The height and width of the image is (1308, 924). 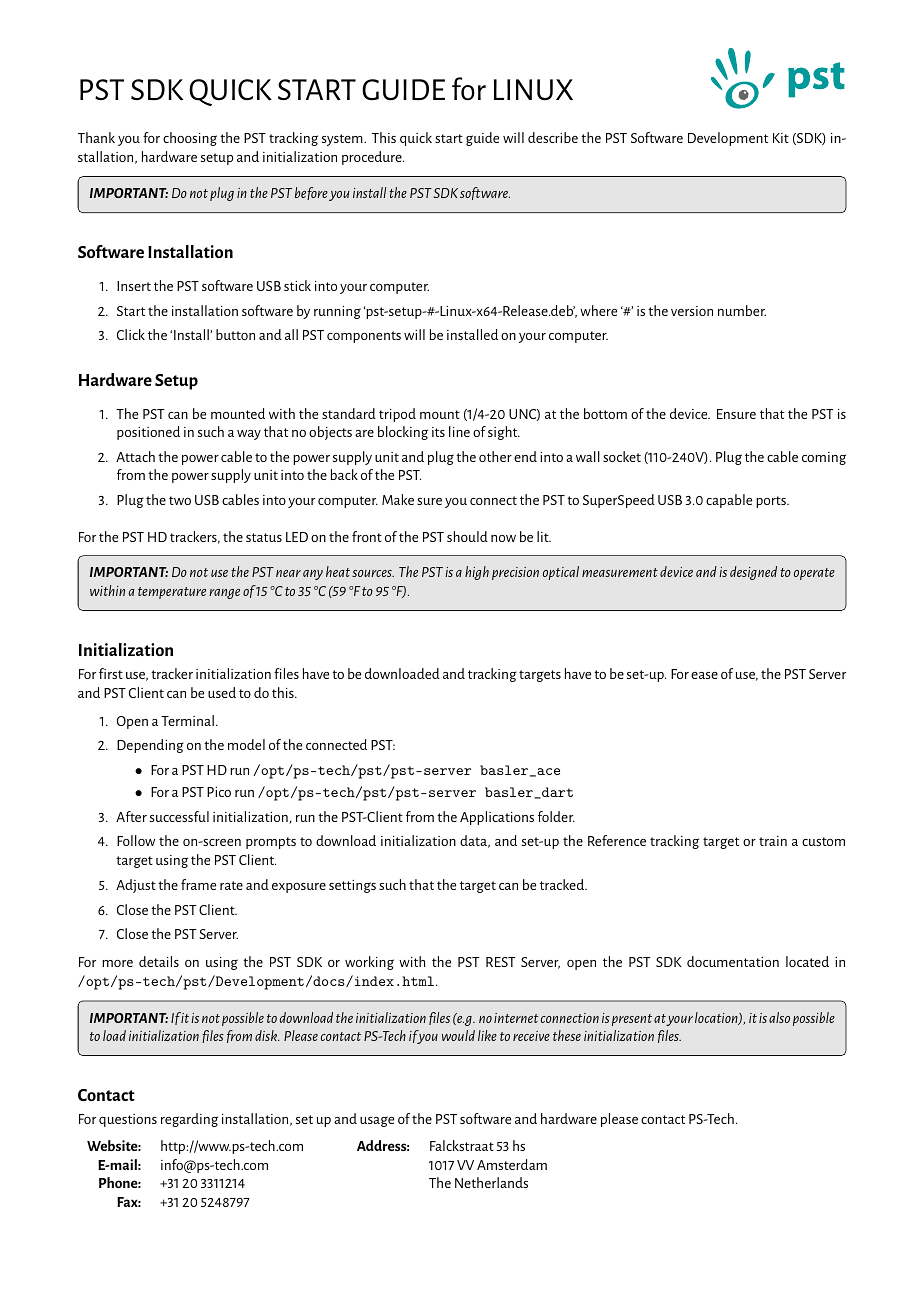 I want to click on Kit, so click(x=781, y=138).
